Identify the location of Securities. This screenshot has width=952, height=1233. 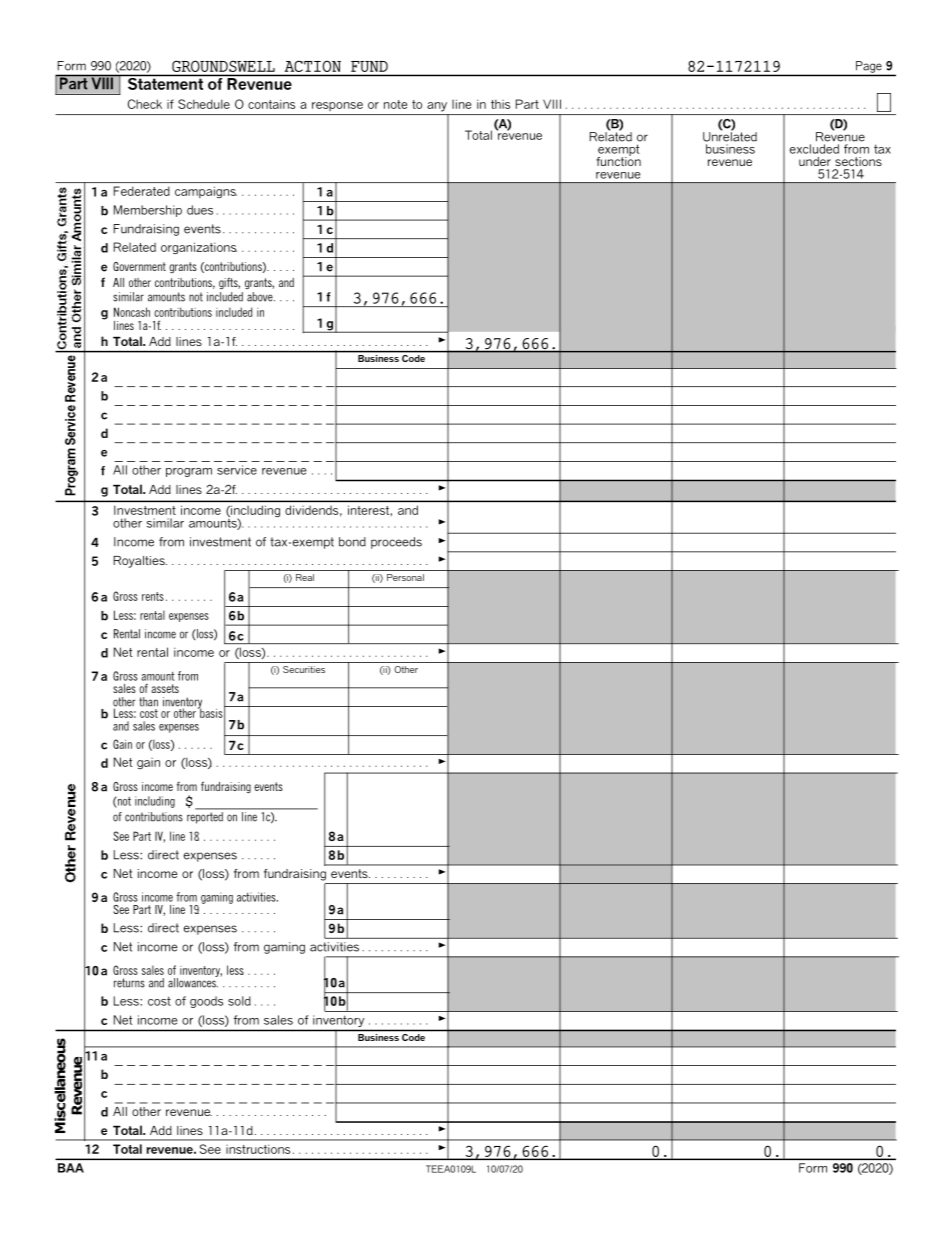
(304, 669).
